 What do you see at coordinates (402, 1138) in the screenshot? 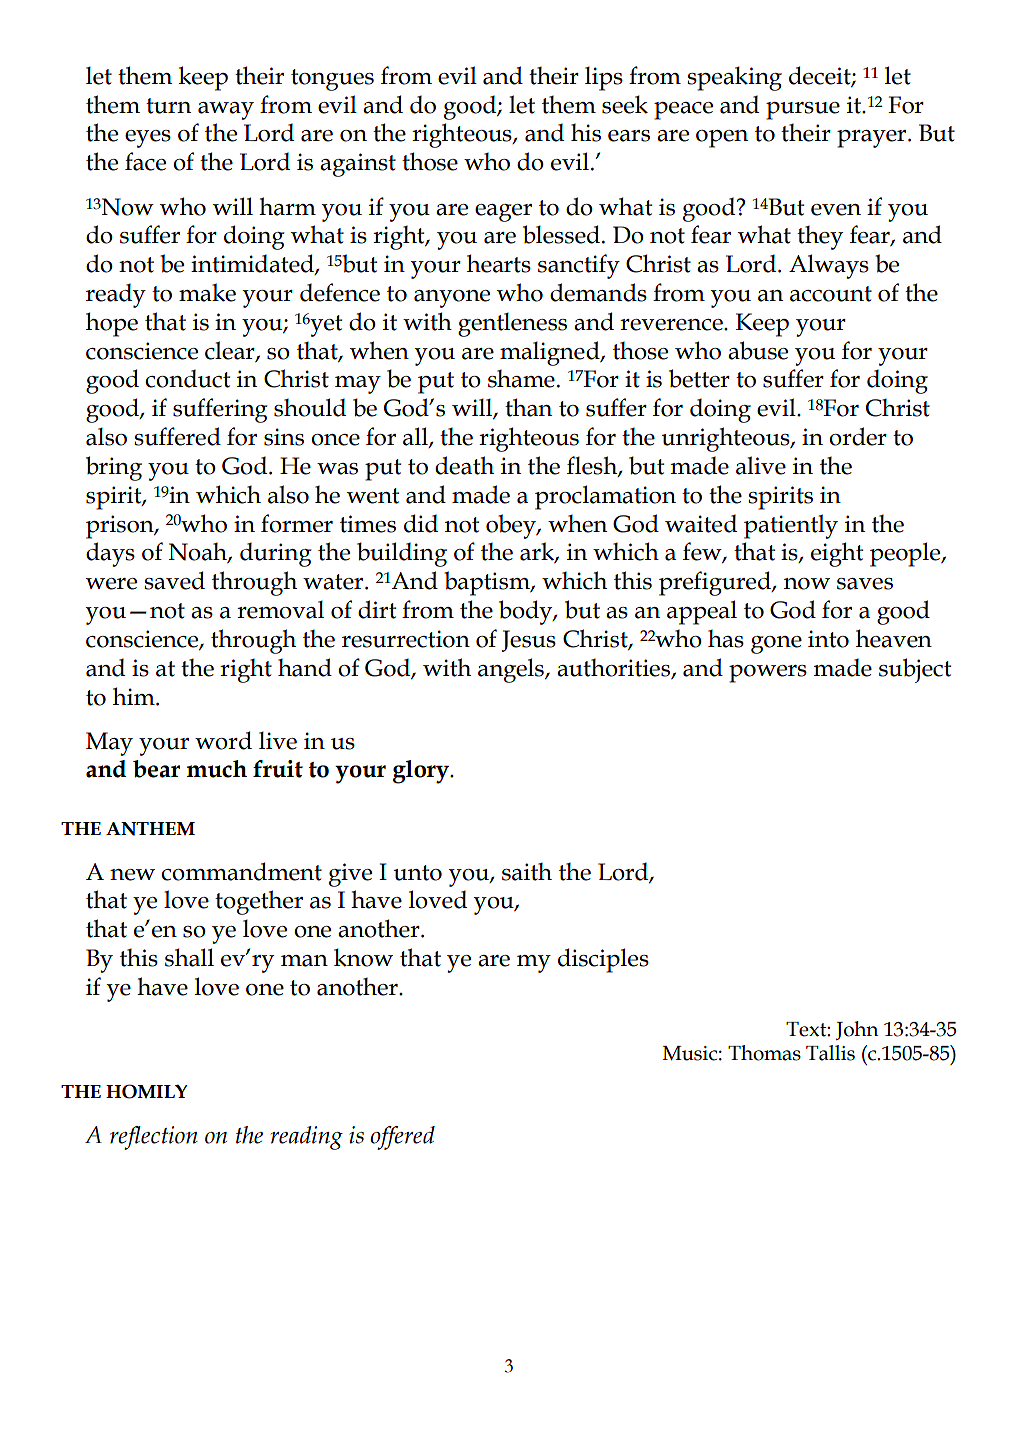
I see `offered` at bounding box center [402, 1138].
